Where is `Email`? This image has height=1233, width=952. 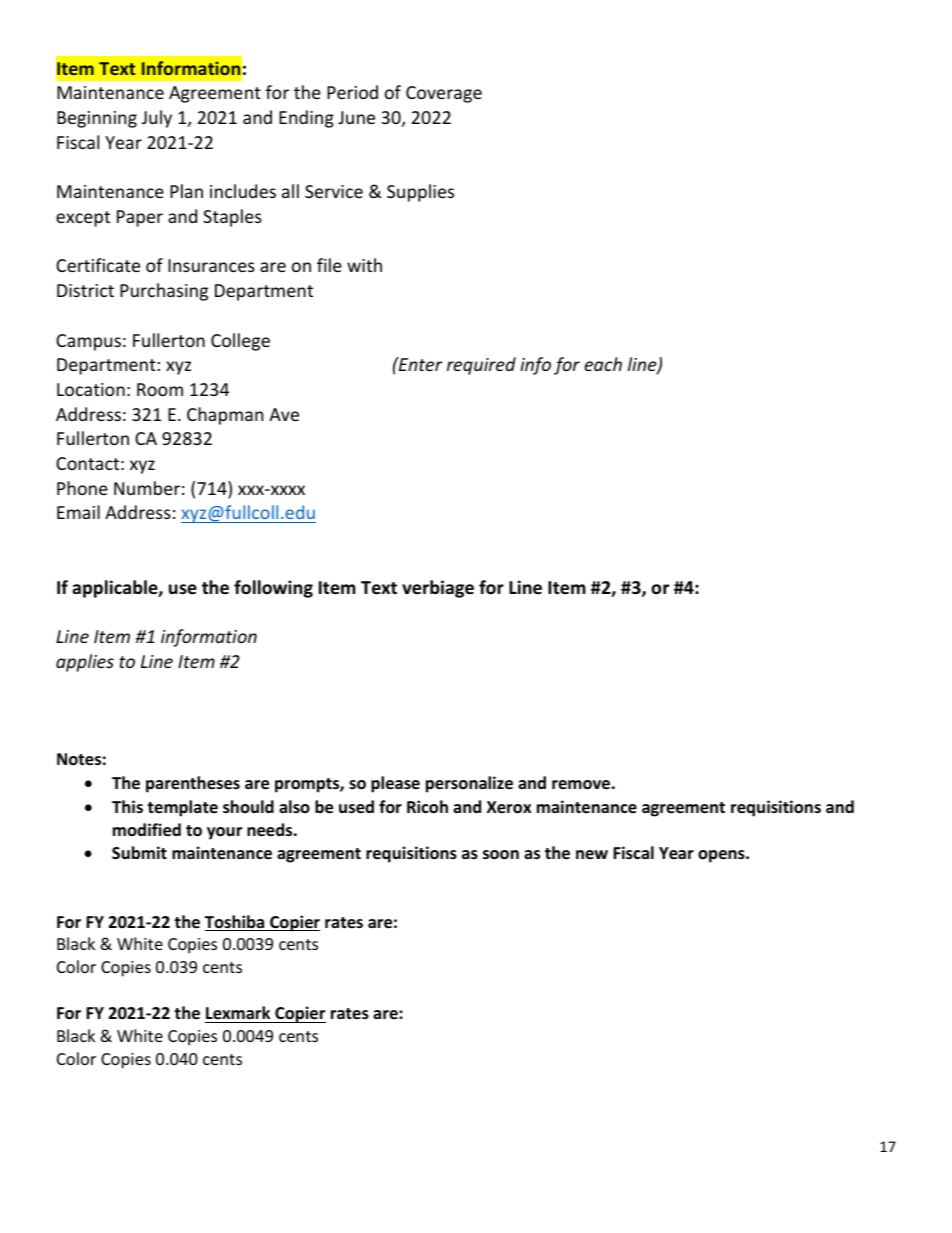
Email is located at coordinates (78, 512).
